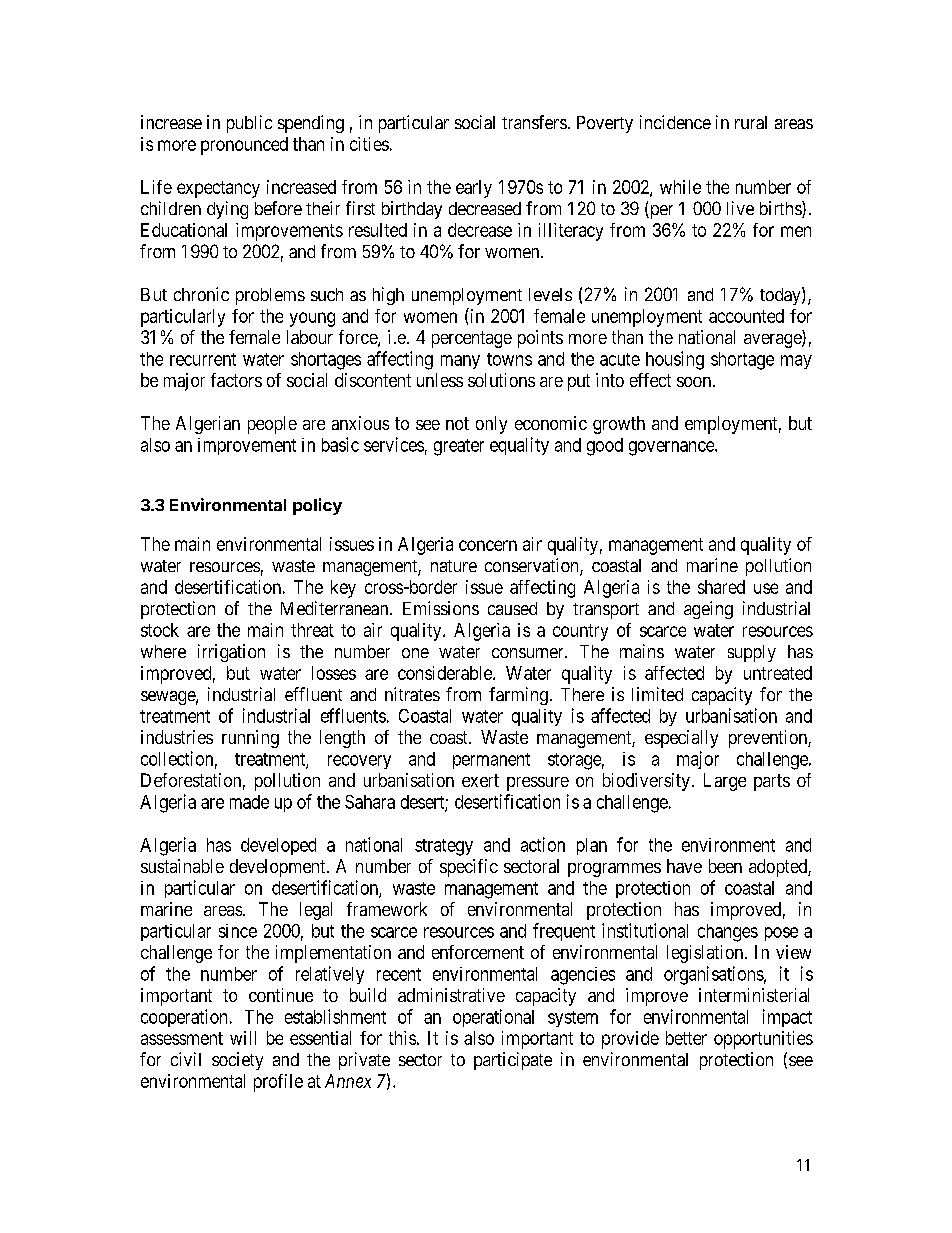 The image size is (952, 1233). I want to click on better, so click(686, 1038).
